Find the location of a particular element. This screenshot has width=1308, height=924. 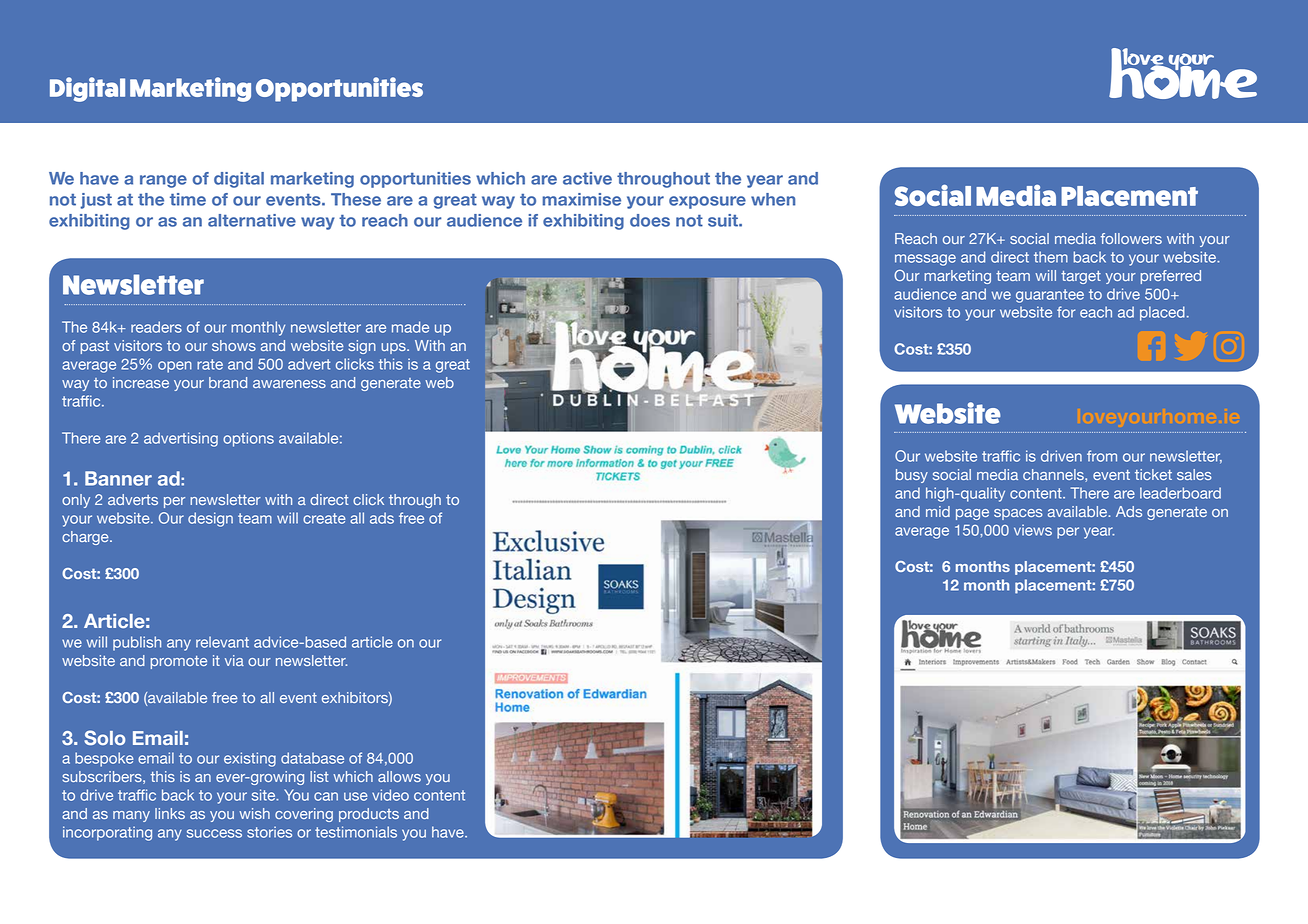

relevant is located at coordinates (222, 642).
